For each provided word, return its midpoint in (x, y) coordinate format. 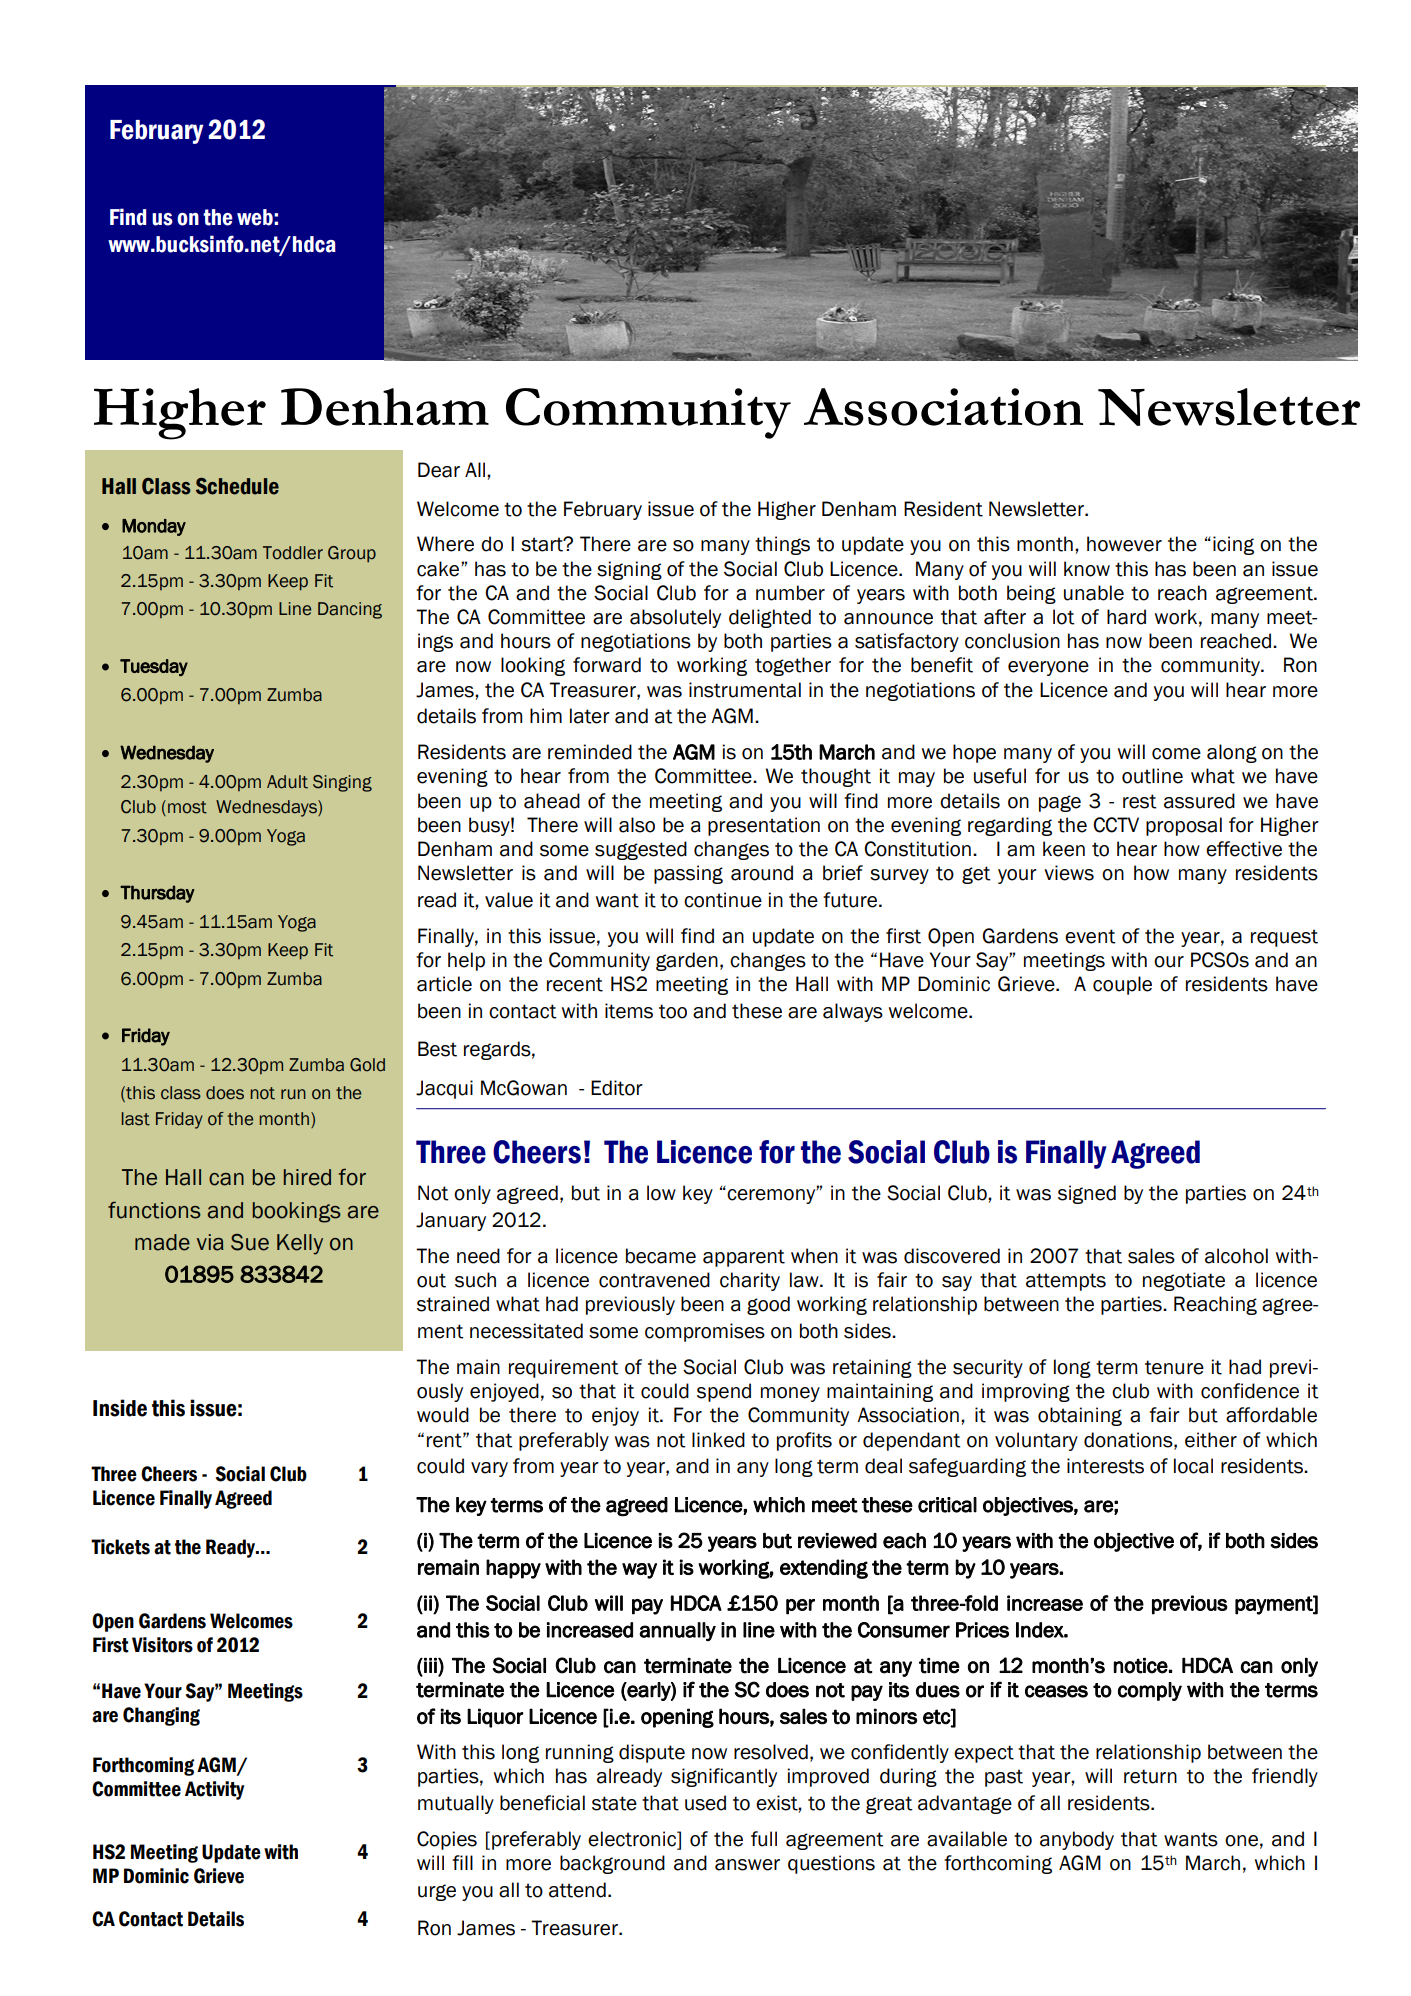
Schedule (237, 486)
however (1124, 544)
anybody (1077, 1840)
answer (747, 1865)
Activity (214, 1790)
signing (629, 570)
